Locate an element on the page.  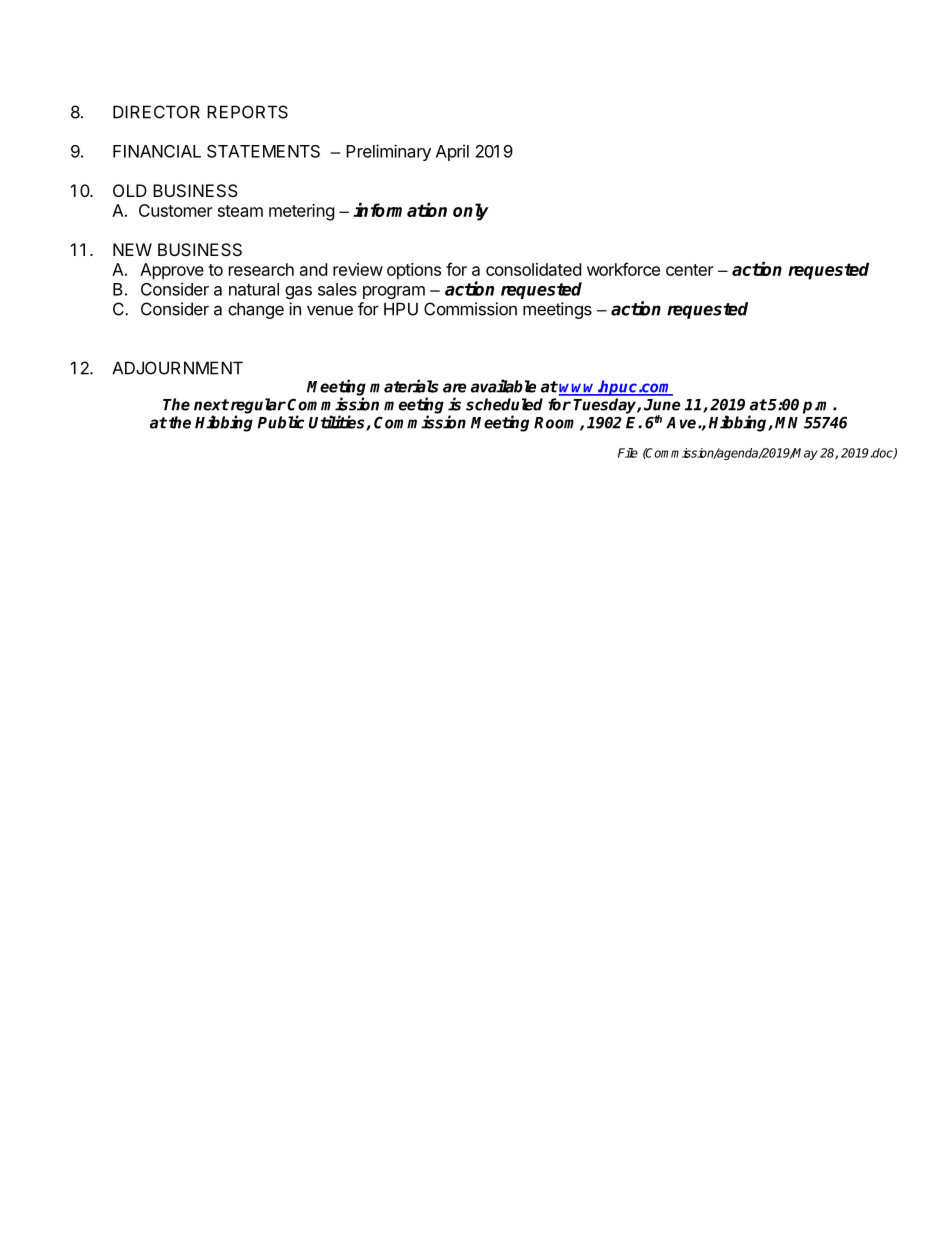
April is located at coordinates (452, 152).
